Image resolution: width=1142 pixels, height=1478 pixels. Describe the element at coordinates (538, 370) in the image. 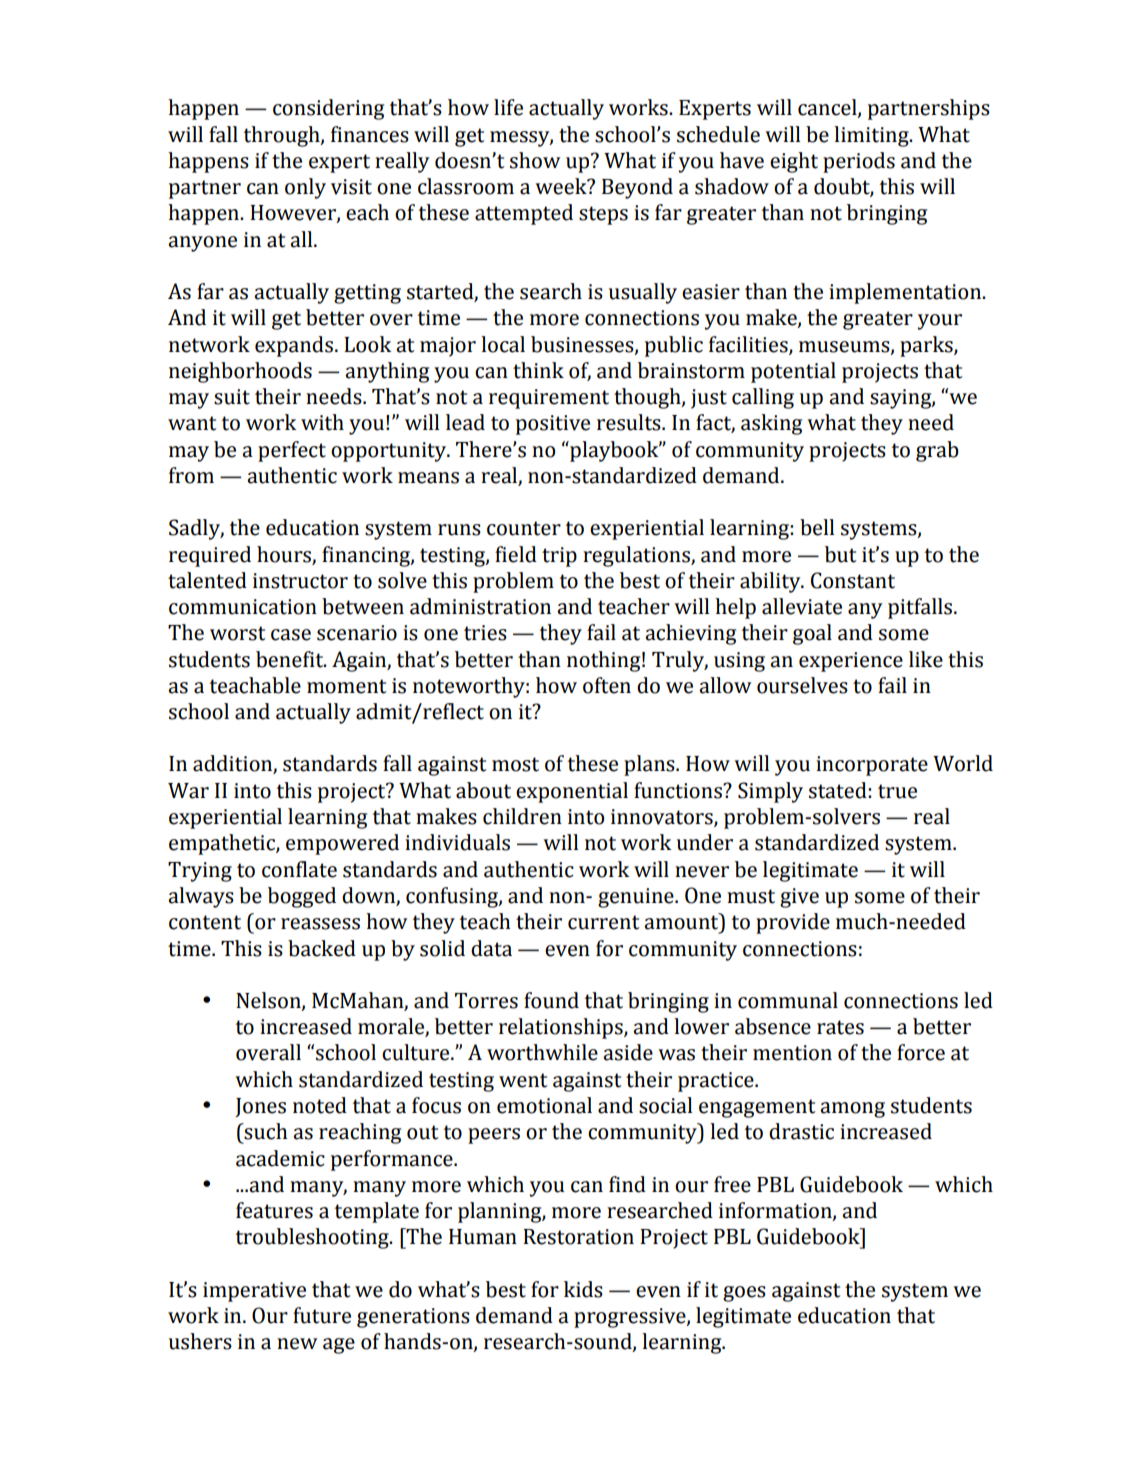

I see `think` at that location.
